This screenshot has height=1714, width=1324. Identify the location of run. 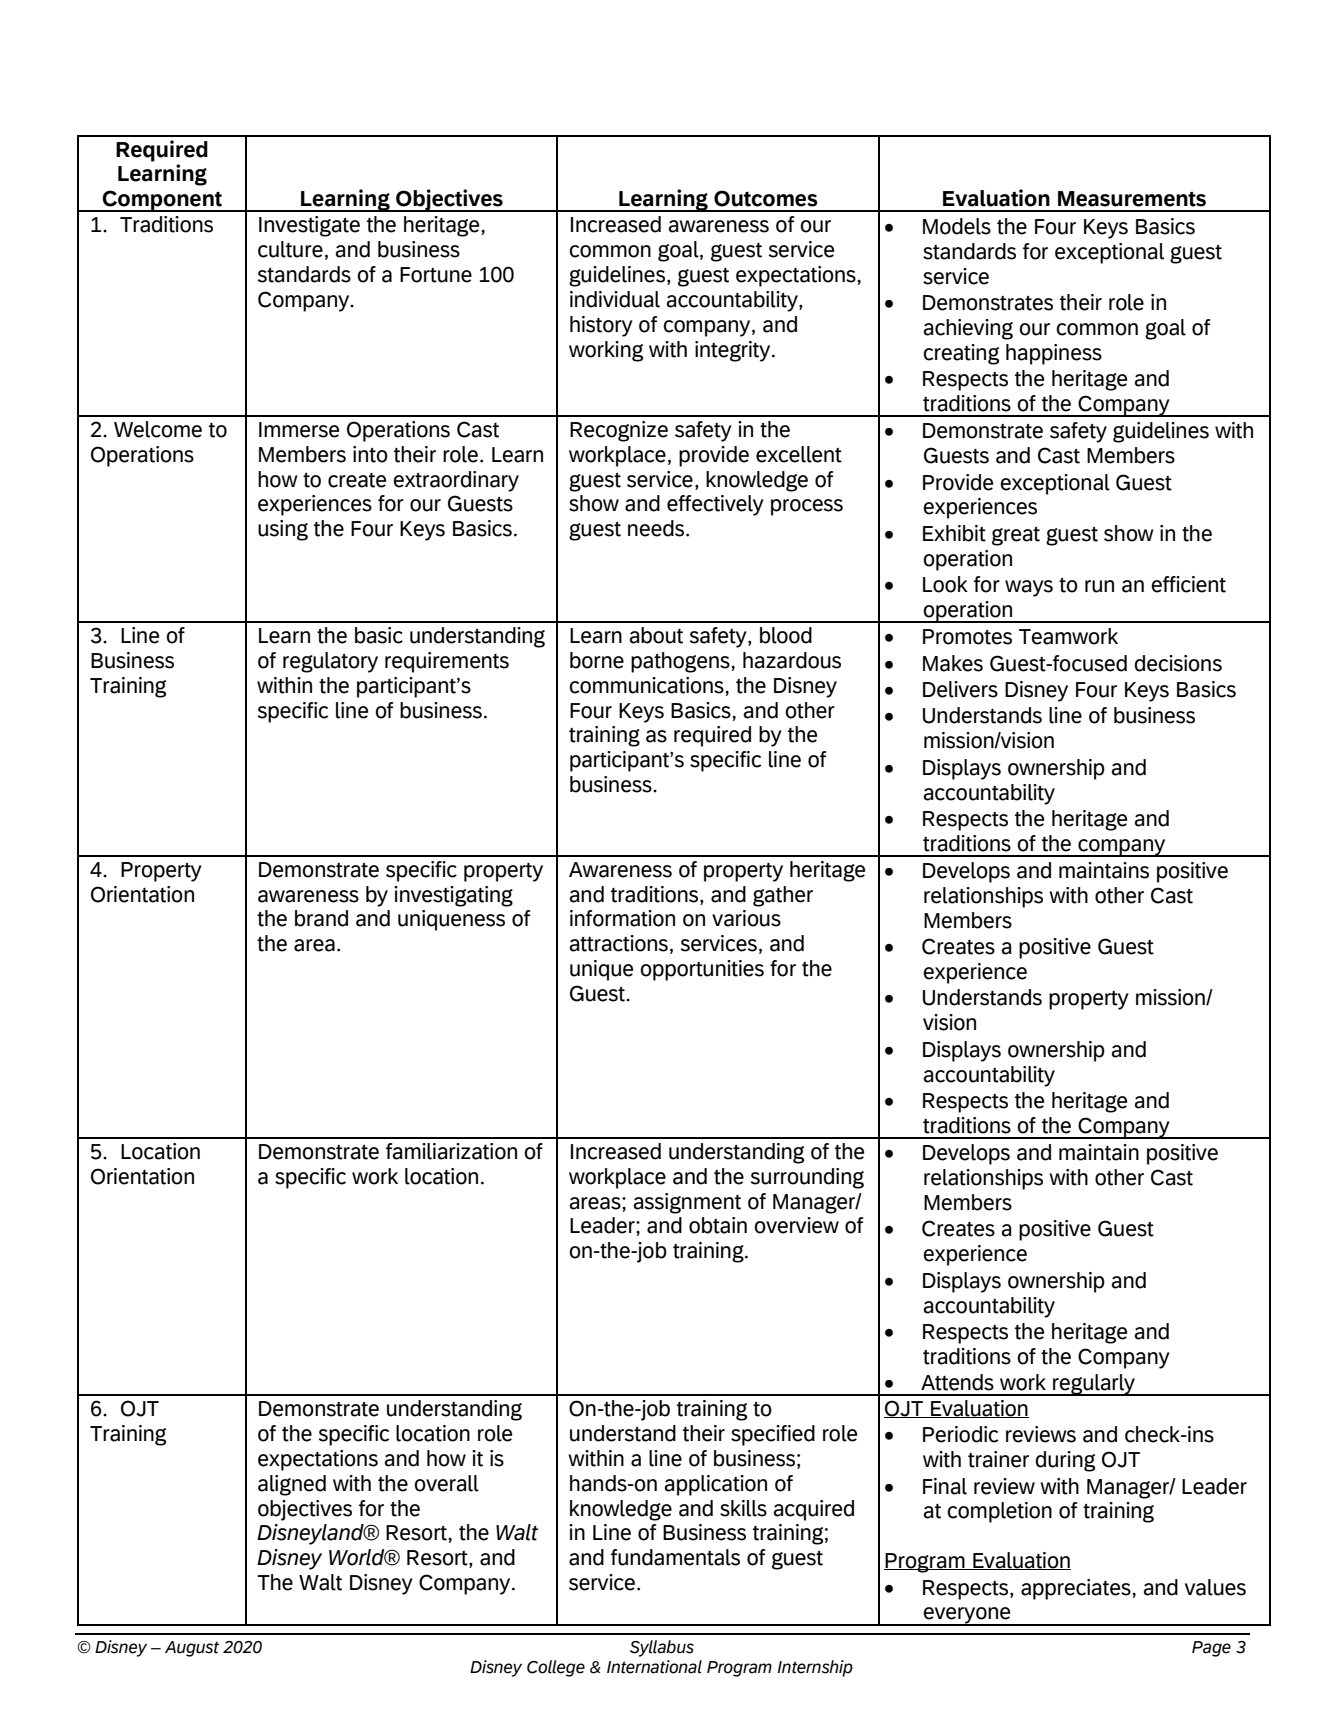
(1099, 586).
